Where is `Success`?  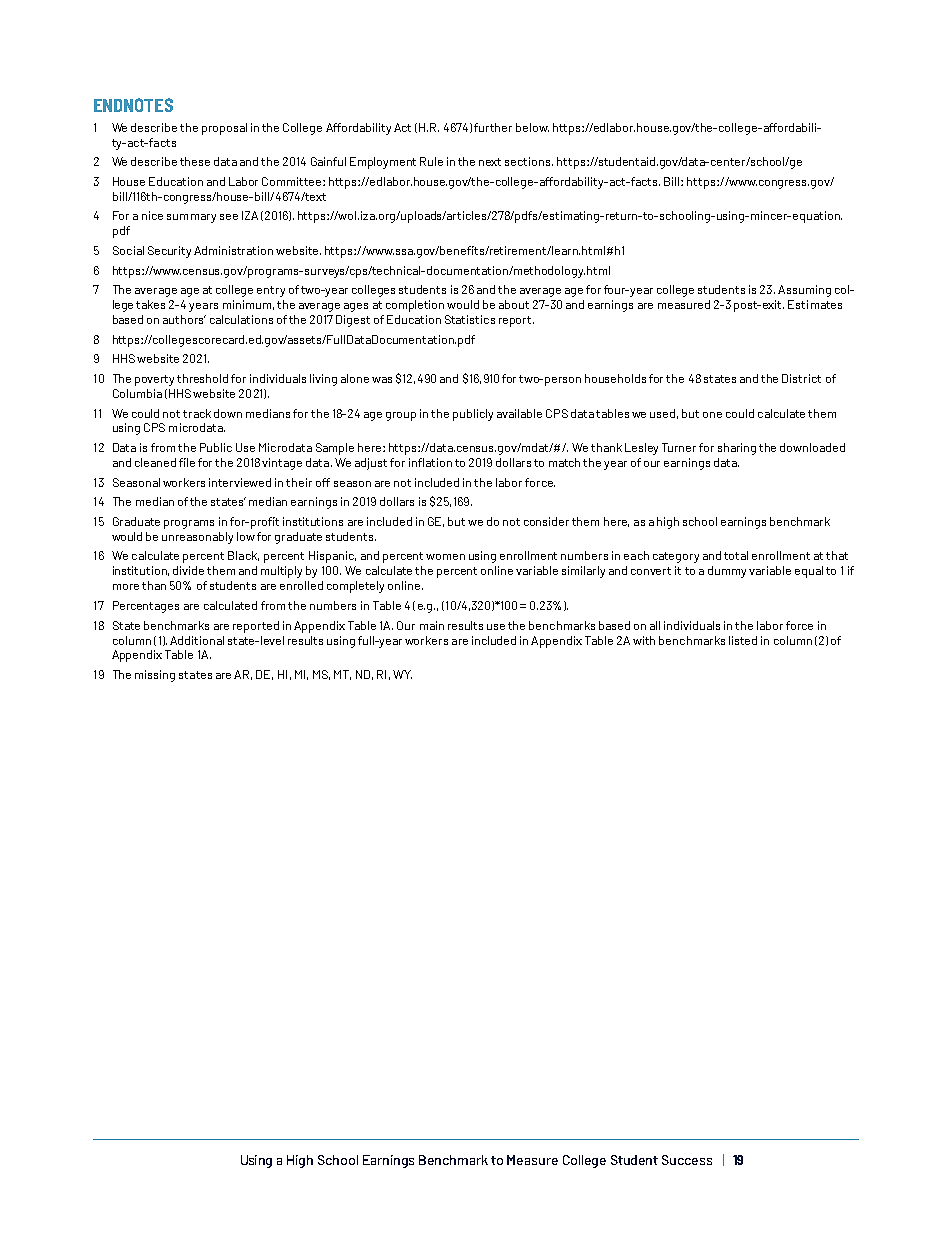 Success is located at coordinates (687, 1160).
